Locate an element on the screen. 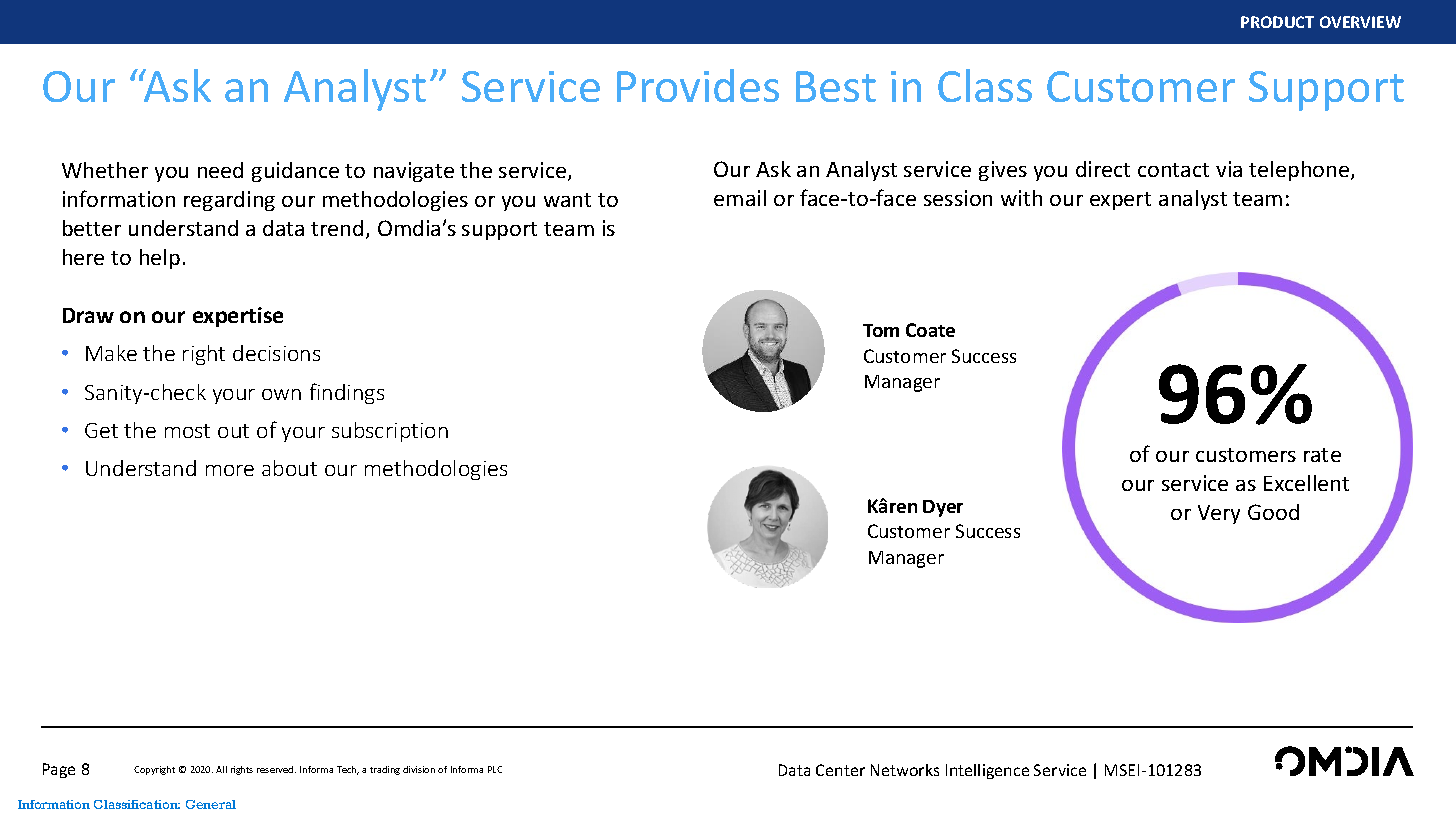  PRODUCT is located at coordinates (1277, 22).
